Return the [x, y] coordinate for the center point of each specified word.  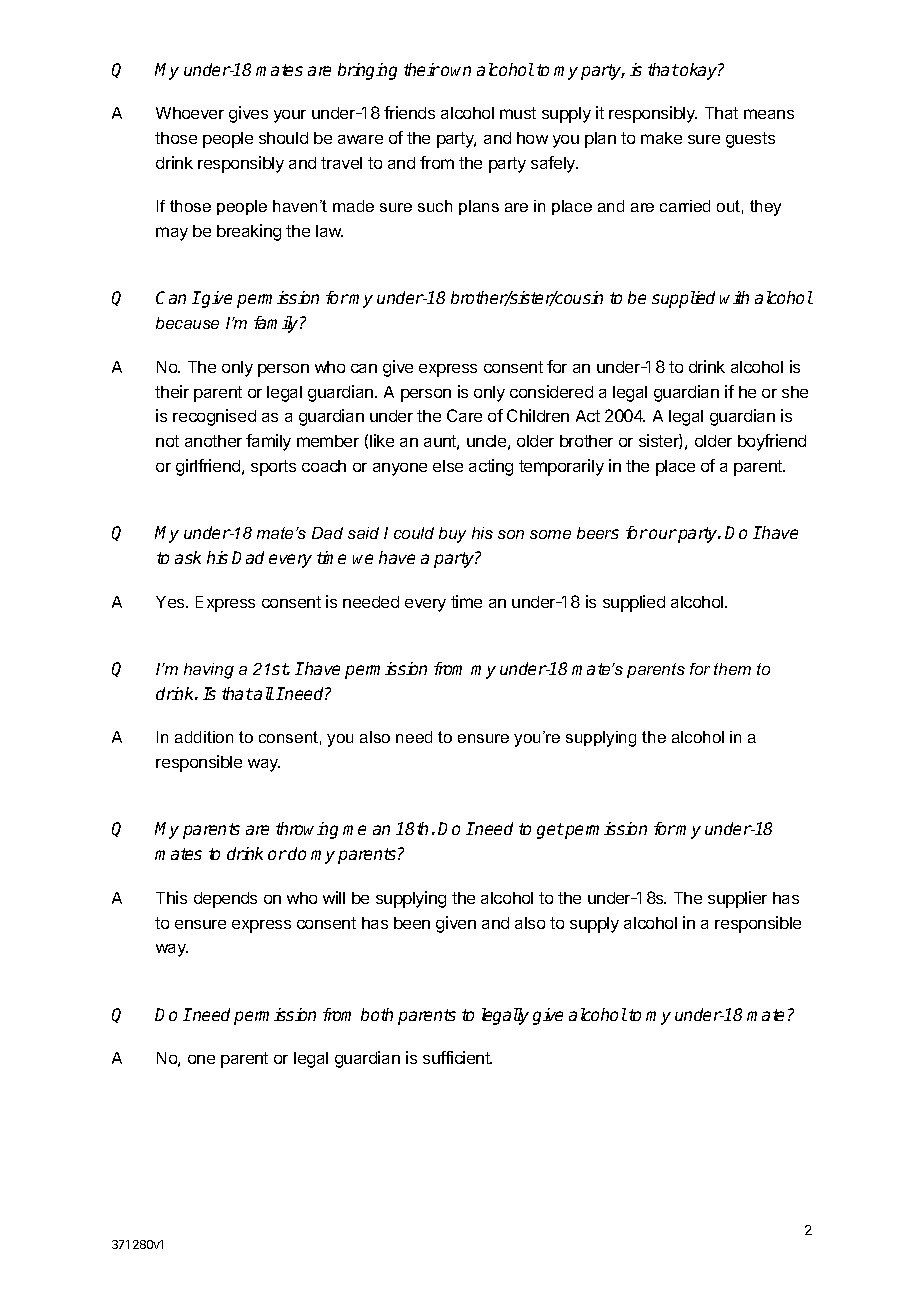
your [290, 116]
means [769, 114]
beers [598, 533]
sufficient [457, 1057]
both [377, 1014]
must [518, 113]
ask [188, 557]
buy [452, 535]
